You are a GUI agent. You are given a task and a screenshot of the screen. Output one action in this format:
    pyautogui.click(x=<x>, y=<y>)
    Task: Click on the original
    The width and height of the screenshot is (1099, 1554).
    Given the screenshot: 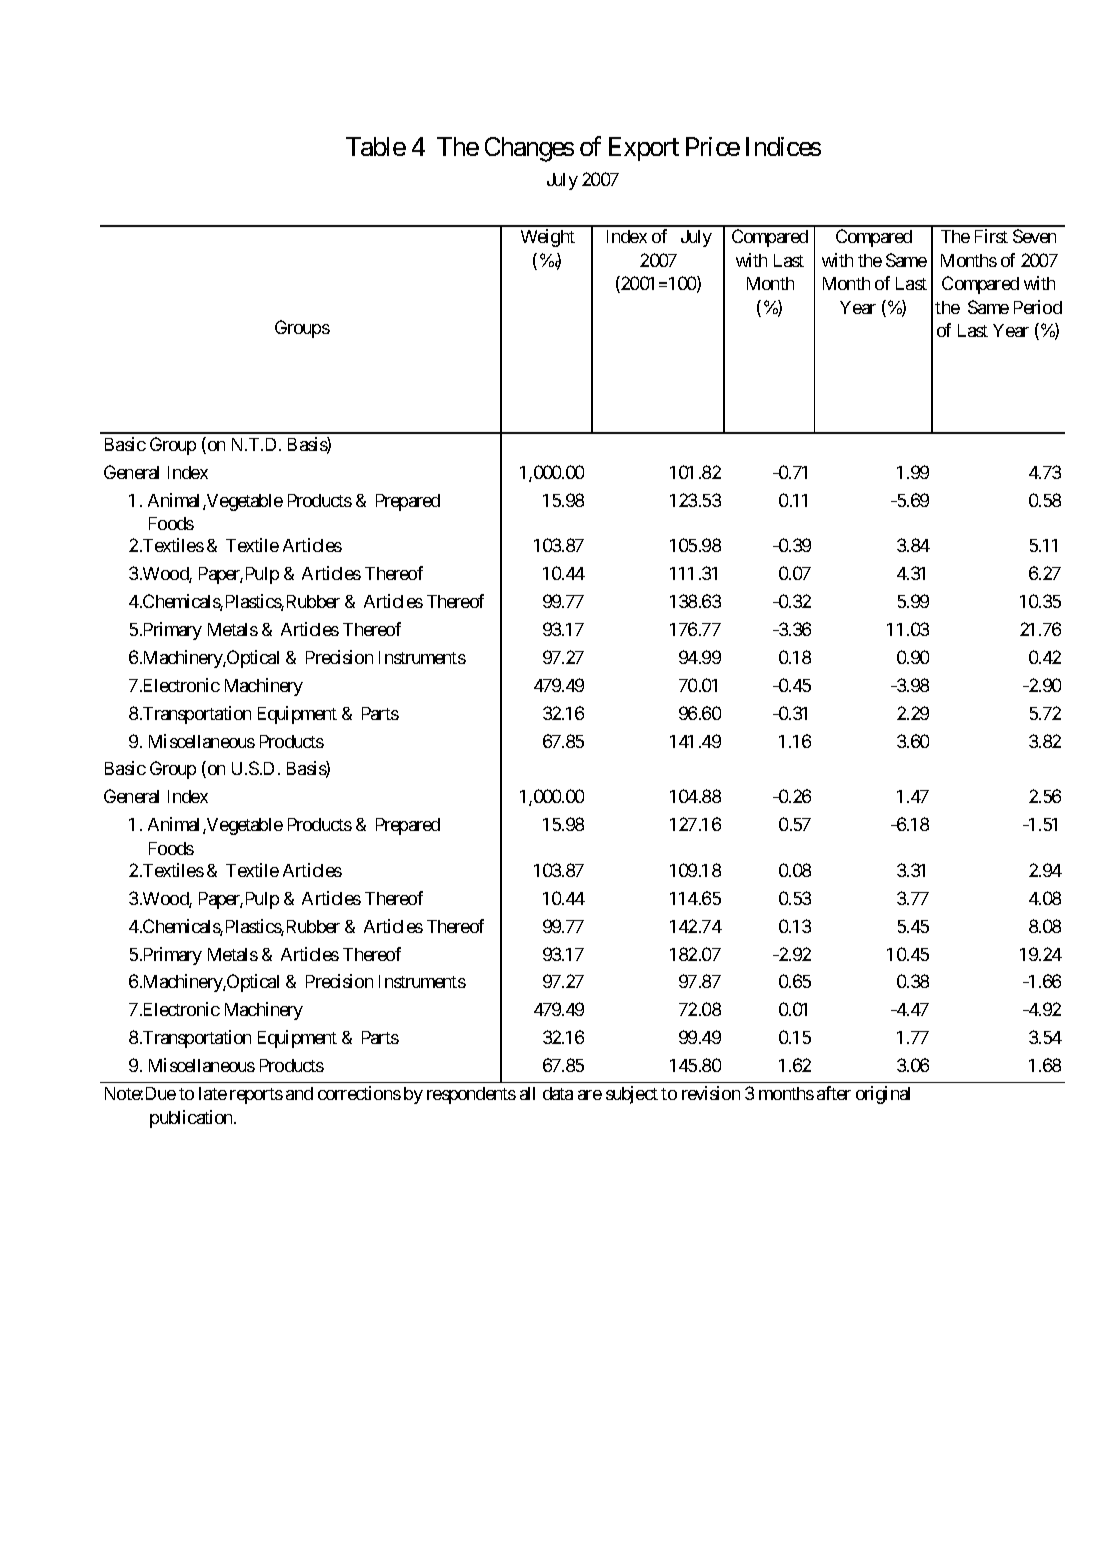 What is the action you would take?
    pyautogui.click(x=883, y=1095)
